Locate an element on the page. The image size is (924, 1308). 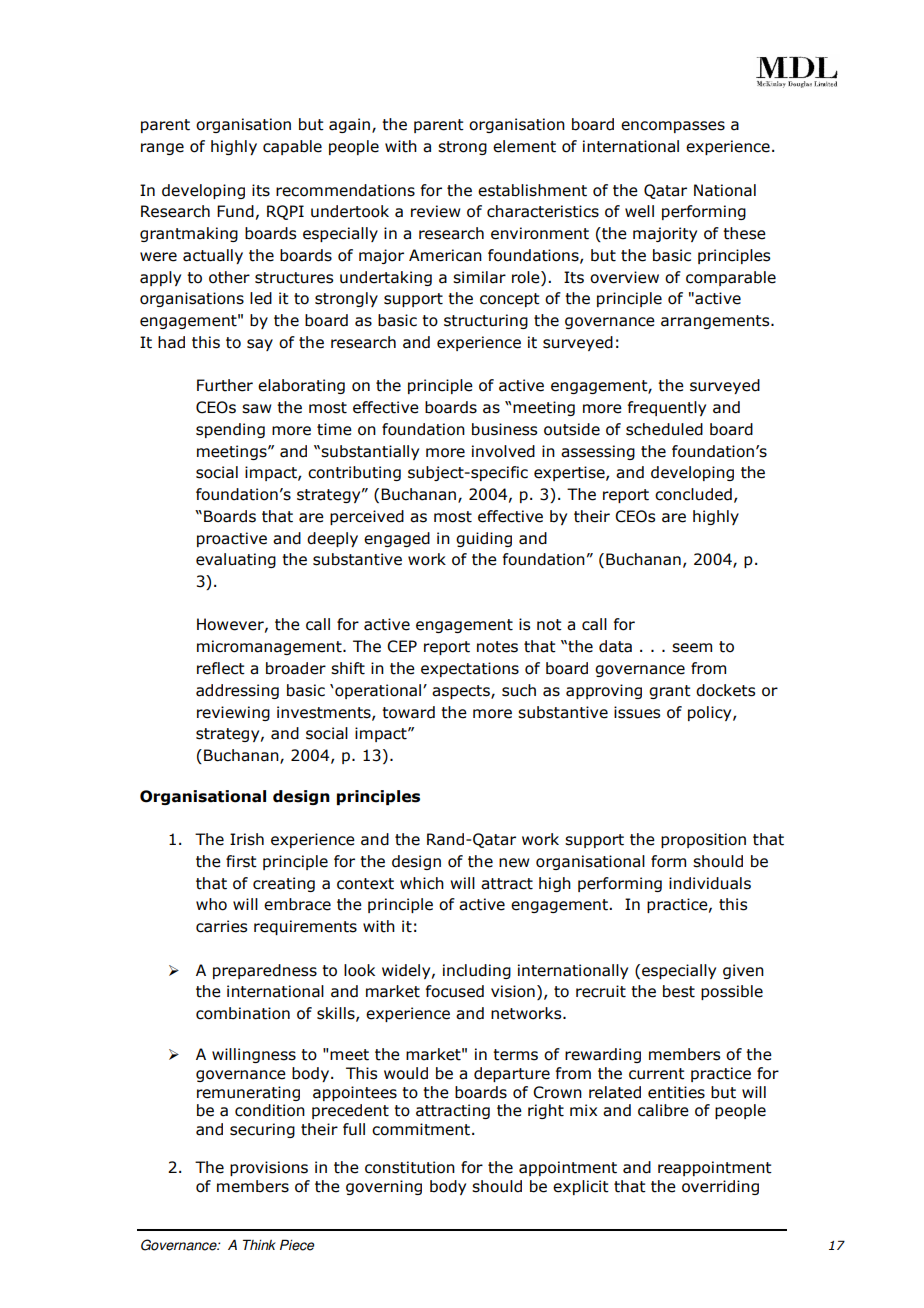
evaluating is located at coordinates (236, 560).
